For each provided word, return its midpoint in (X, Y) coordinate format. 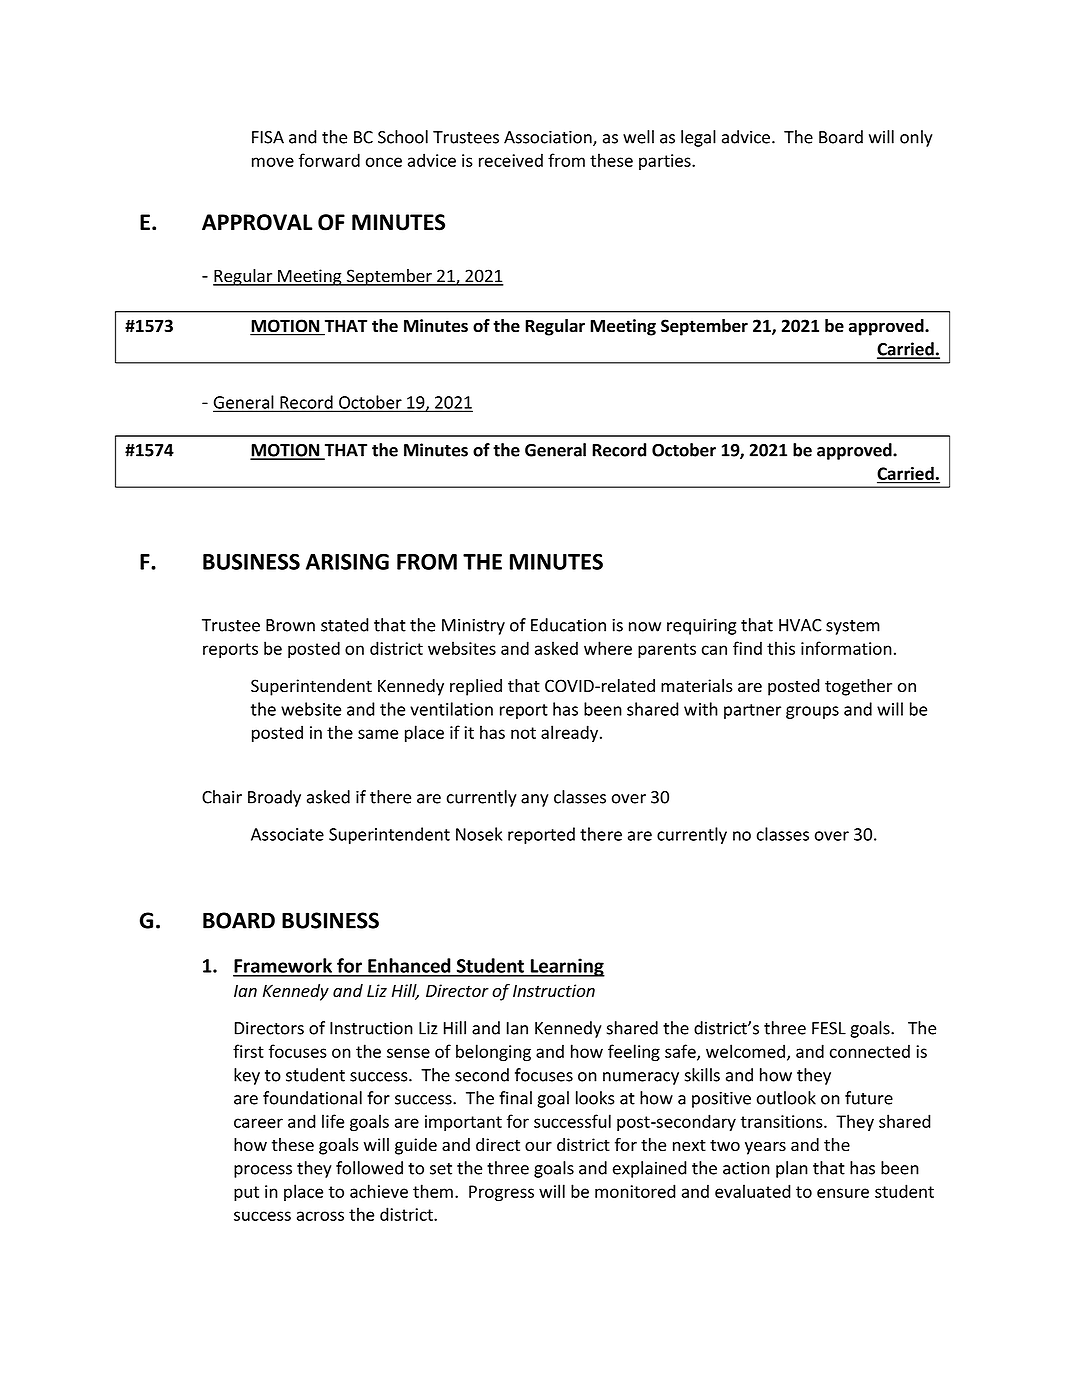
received (511, 160)
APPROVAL (257, 222)
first (248, 1051)
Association (549, 138)
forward (329, 160)
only (916, 138)
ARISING (347, 561)
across (320, 1216)
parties (666, 162)
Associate (287, 834)
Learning (567, 967)
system (853, 627)
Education (568, 625)
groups (812, 712)
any (535, 800)
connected (870, 1051)
